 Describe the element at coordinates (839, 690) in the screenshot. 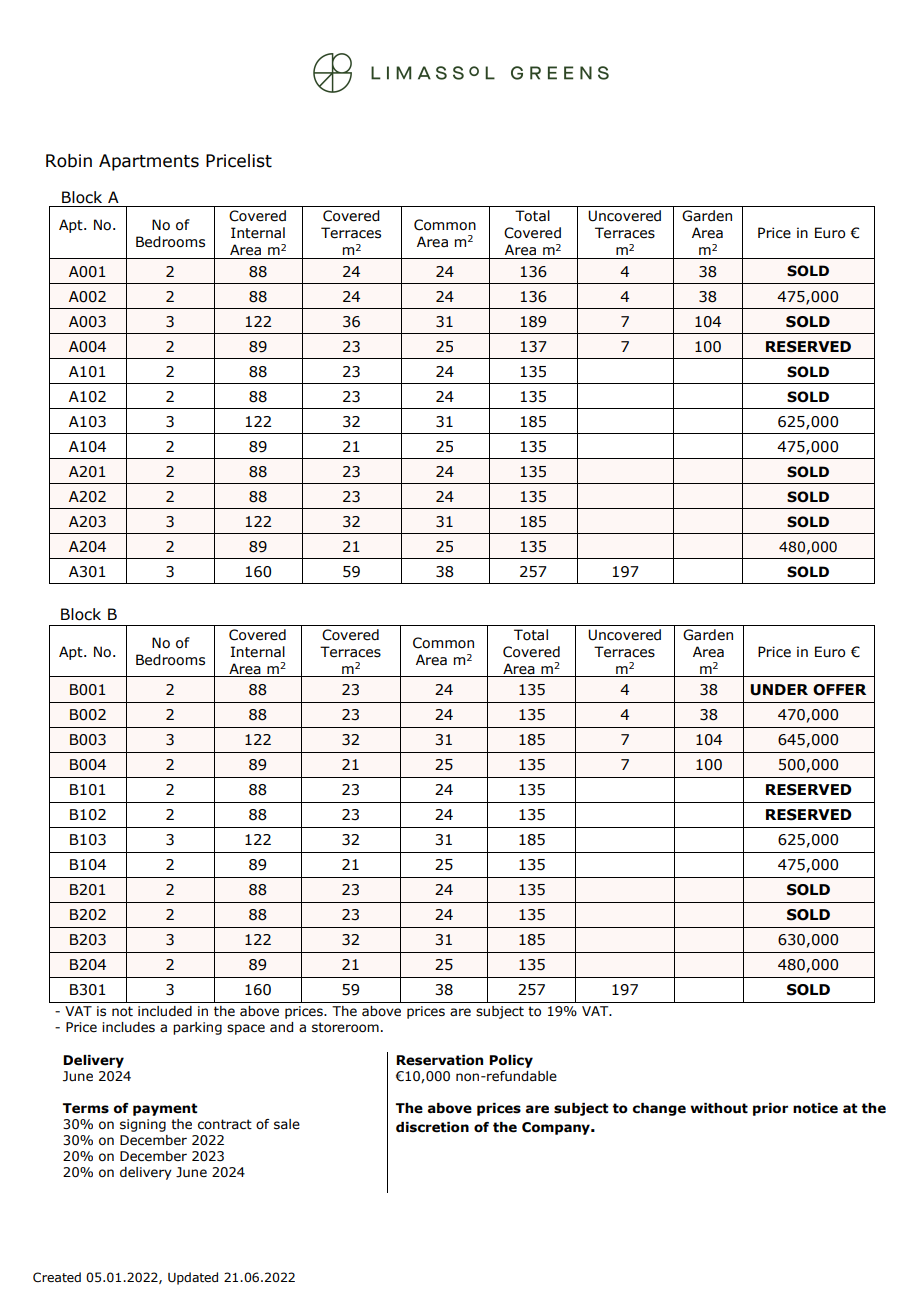

I see `OFFER` at that location.
